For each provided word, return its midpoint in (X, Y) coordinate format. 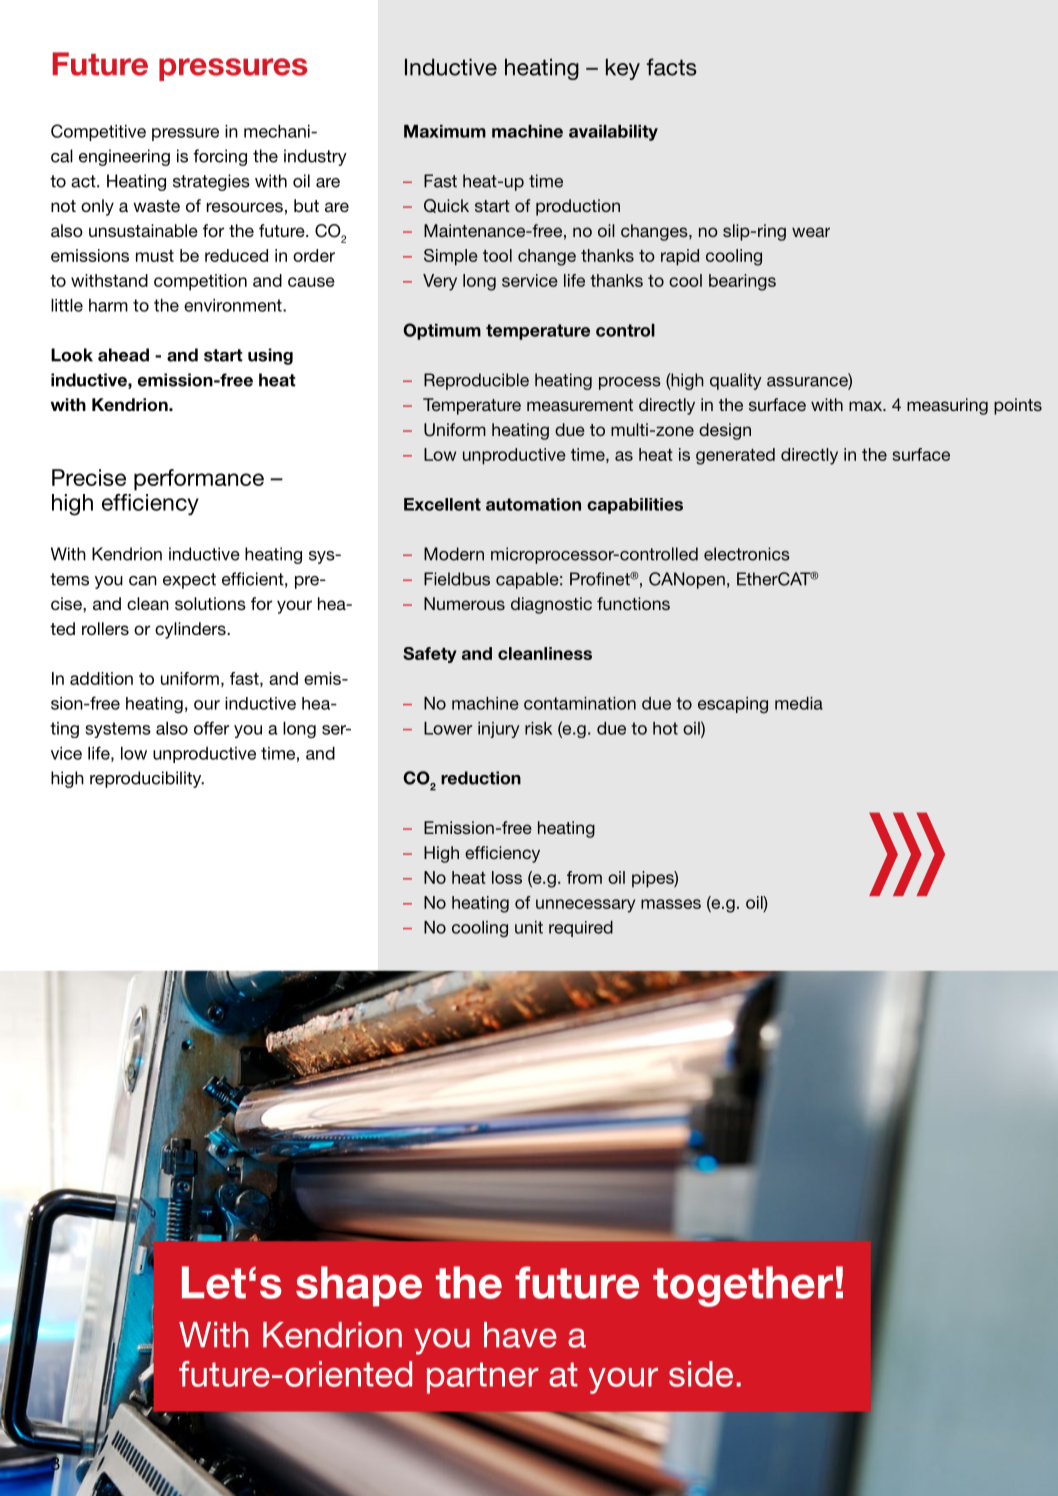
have (520, 1335)
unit (529, 927)
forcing (220, 157)
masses (671, 904)
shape (359, 1286)
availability (613, 133)
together (743, 1286)
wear (811, 232)
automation (533, 504)
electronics (747, 554)
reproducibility (147, 779)
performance (199, 480)
